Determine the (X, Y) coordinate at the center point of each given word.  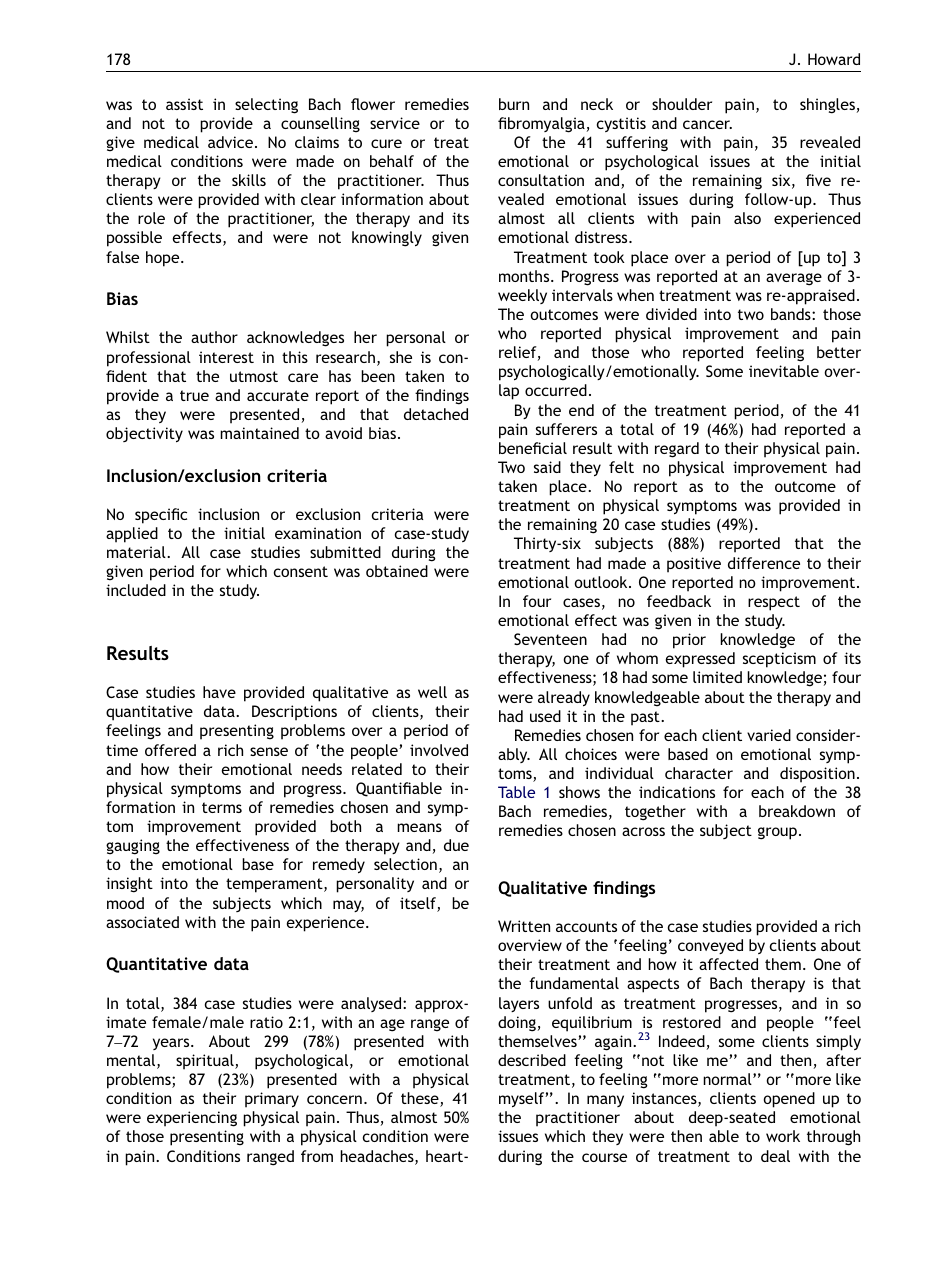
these (421, 1099)
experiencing (192, 1119)
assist (184, 104)
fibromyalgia (541, 125)
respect (774, 603)
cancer (707, 124)
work (783, 1136)
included (136, 590)
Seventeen (550, 639)
